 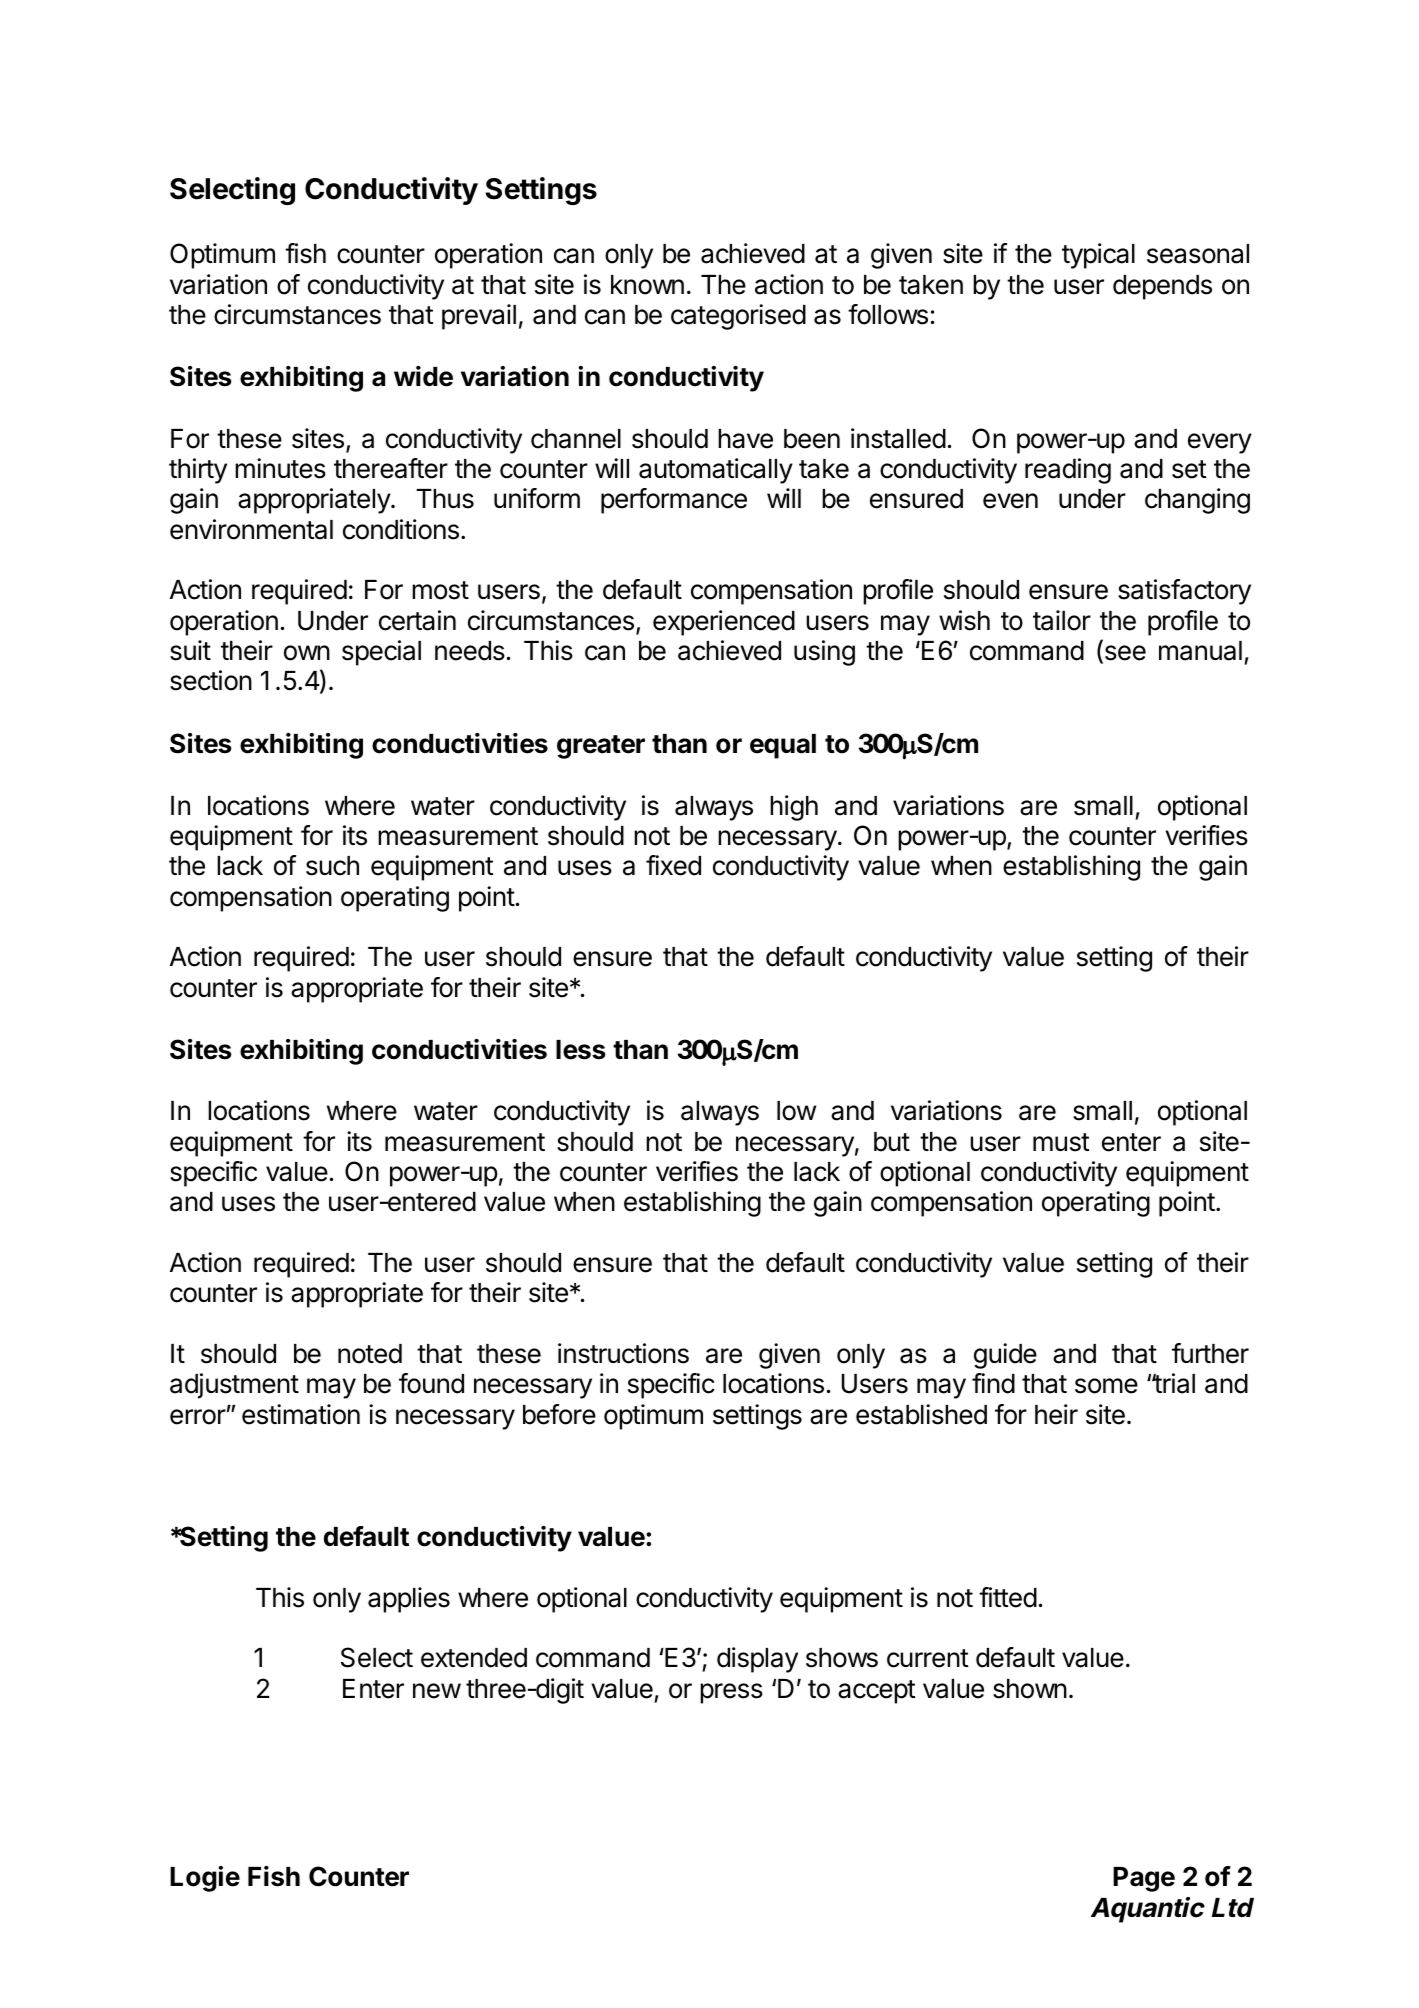 I want to click on noted, so click(x=370, y=1354).
